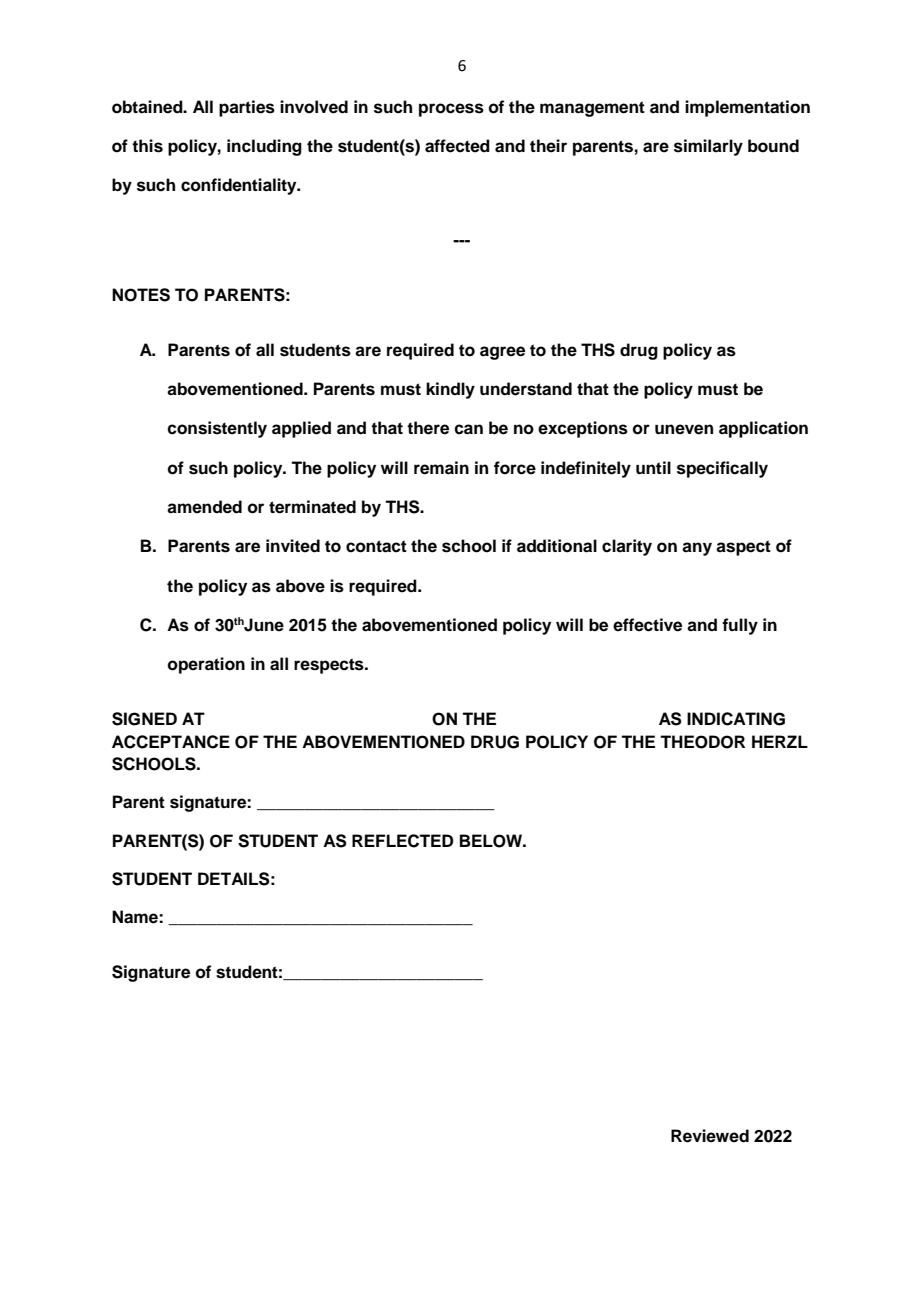 The width and height of the image is (924, 1308). I want to click on similarly, so click(708, 147).
